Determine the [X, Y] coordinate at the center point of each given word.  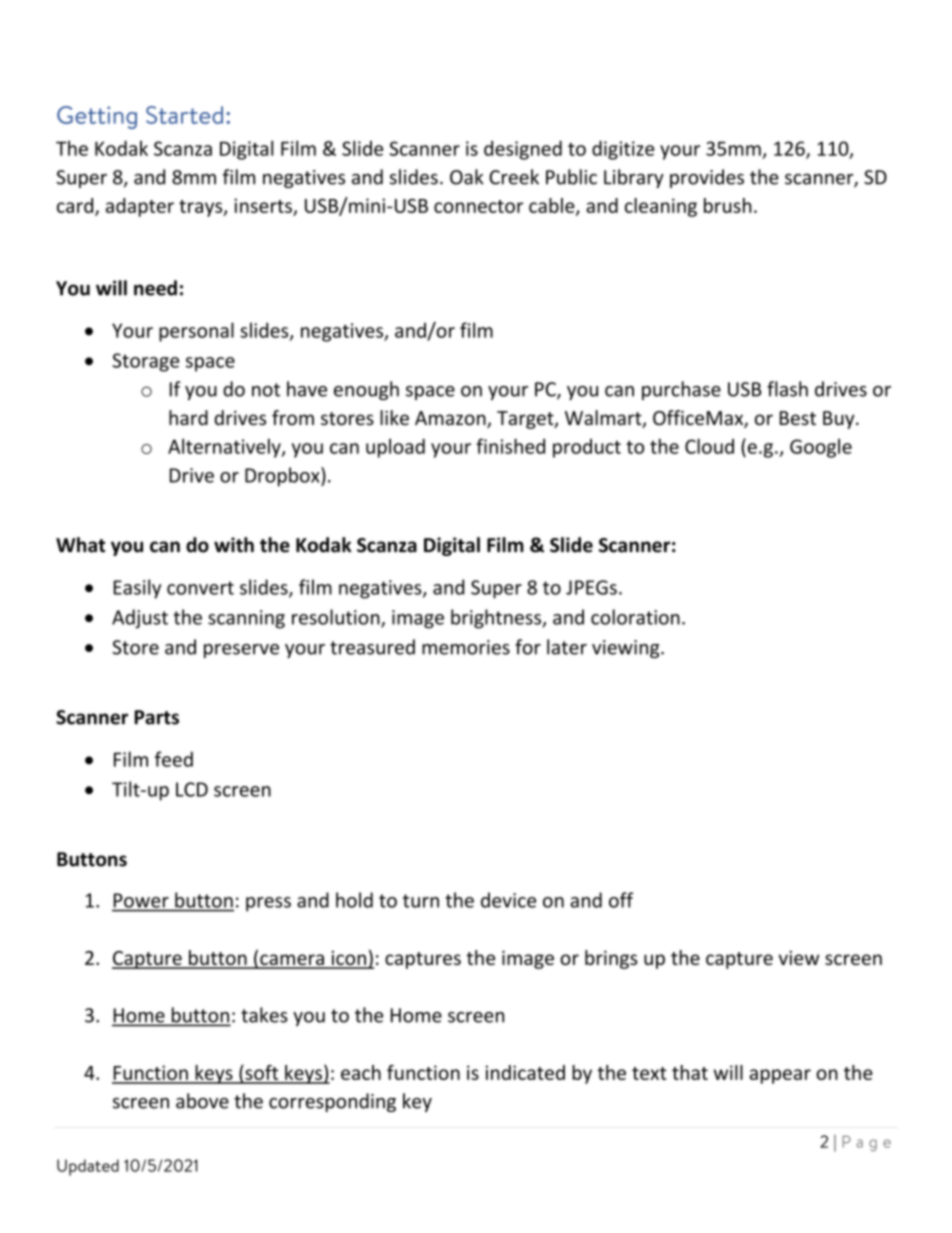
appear [780, 1076]
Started [184, 115]
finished [510, 446]
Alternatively [225, 448]
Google [821, 448]
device [508, 900]
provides [707, 178]
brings [611, 959]
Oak [467, 177]
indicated [525, 1072]
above [202, 1101]
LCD [192, 789]
